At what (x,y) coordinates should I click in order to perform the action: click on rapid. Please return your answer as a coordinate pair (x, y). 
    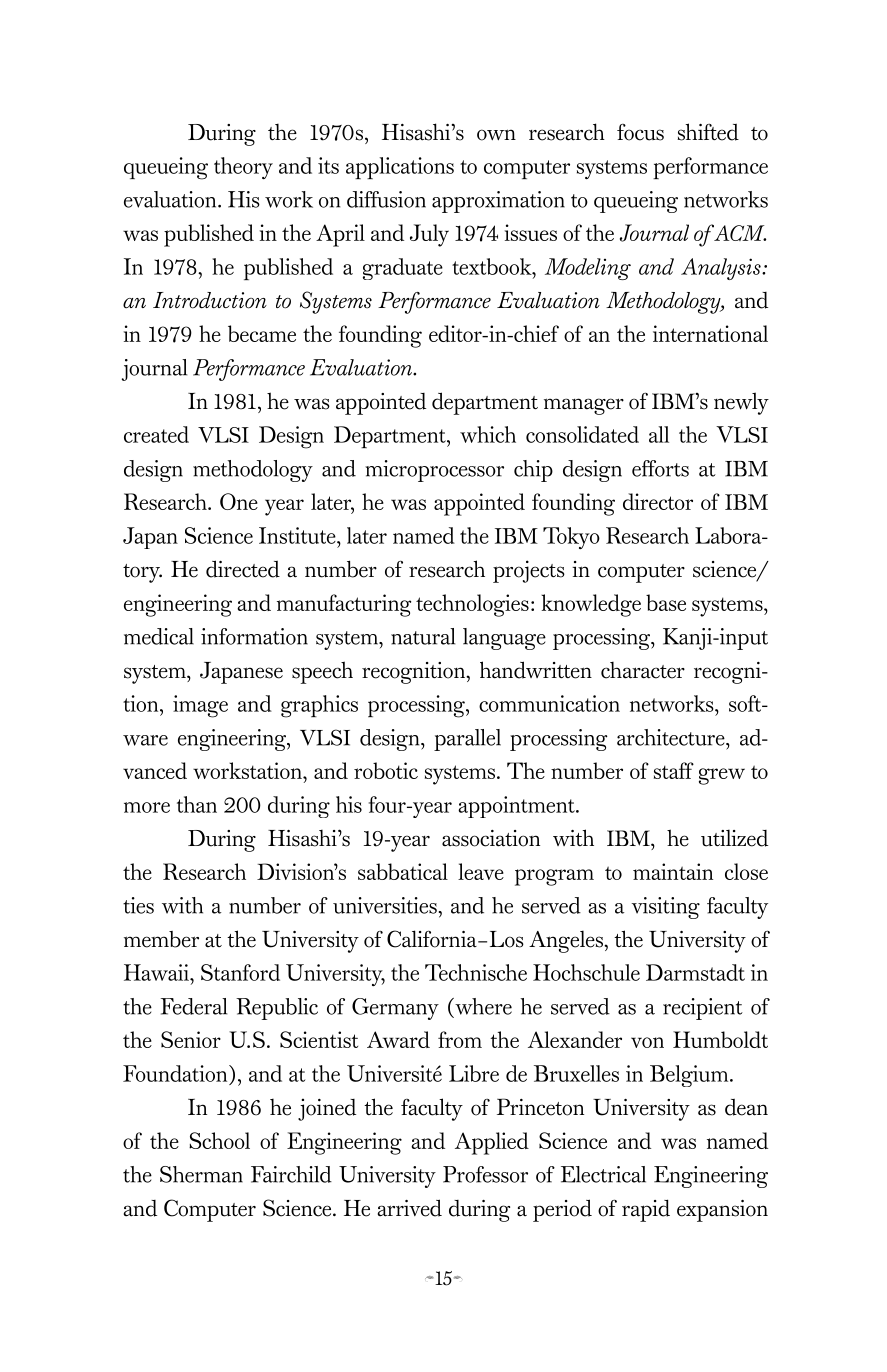
    Looking at the image, I should click on (646, 1210).
